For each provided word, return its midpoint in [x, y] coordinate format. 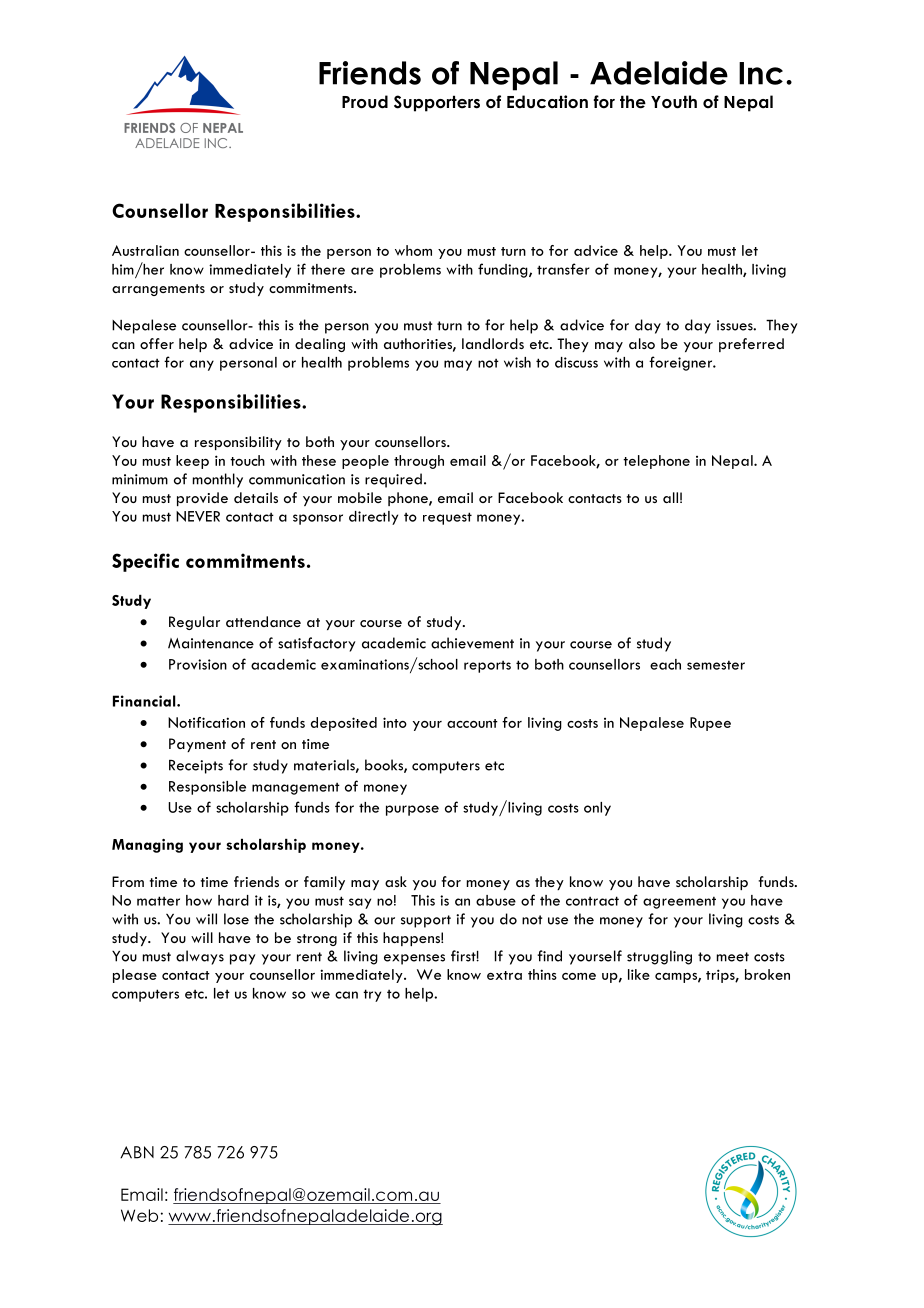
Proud [365, 102]
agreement [679, 902]
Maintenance [211, 643]
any [202, 365]
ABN [137, 1152]
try [372, 995]
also [642, 343]
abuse [496, 900]
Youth [674, 102]
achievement [472, 643]
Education [547, 102]
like [639, 974]
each [665, 664]
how [199, 900]
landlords [493, 343]
